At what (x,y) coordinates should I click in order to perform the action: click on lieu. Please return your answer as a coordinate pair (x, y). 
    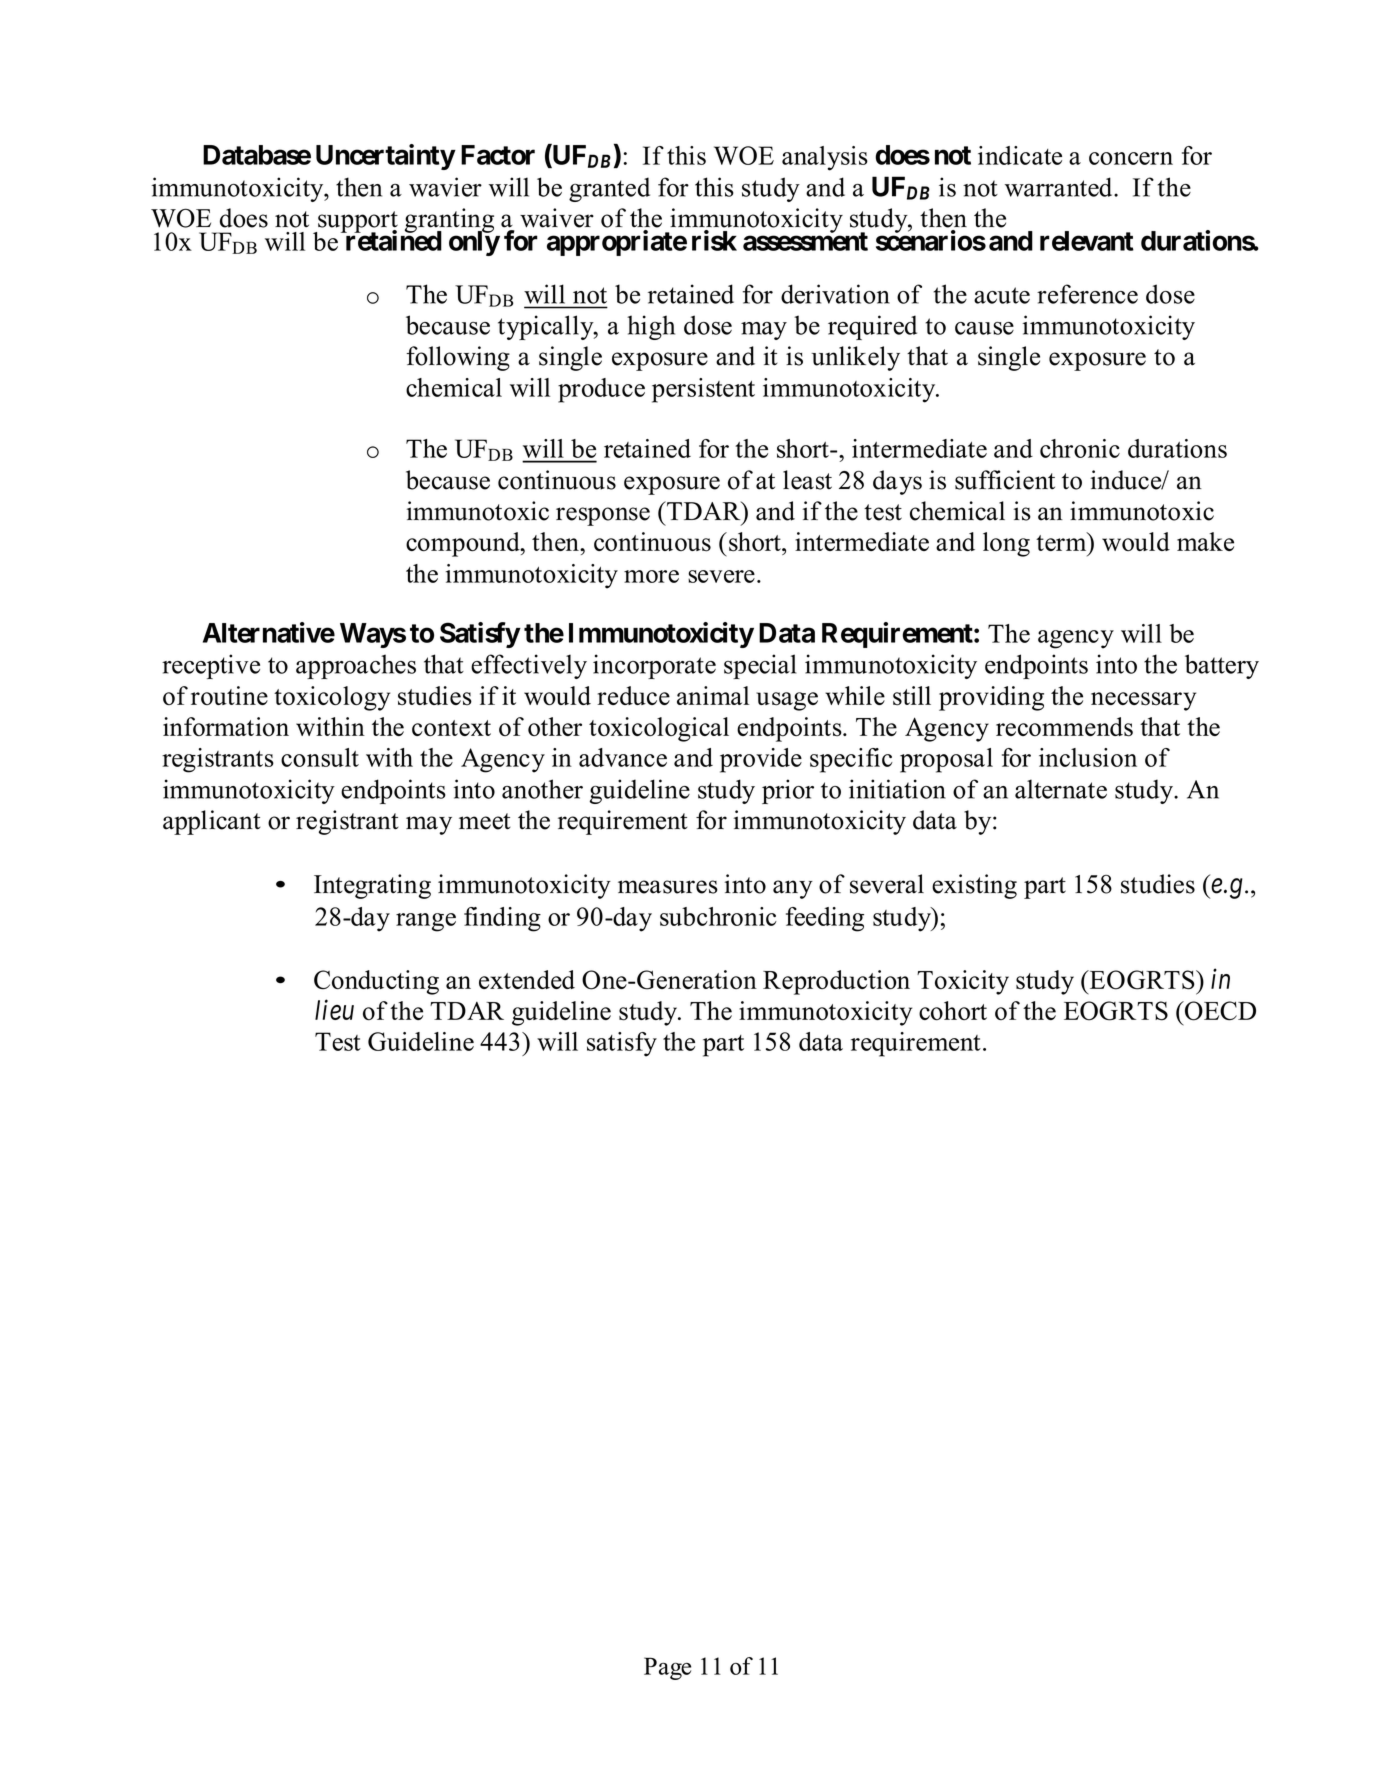
    Looking at the image, I should click on (334, 1009).
